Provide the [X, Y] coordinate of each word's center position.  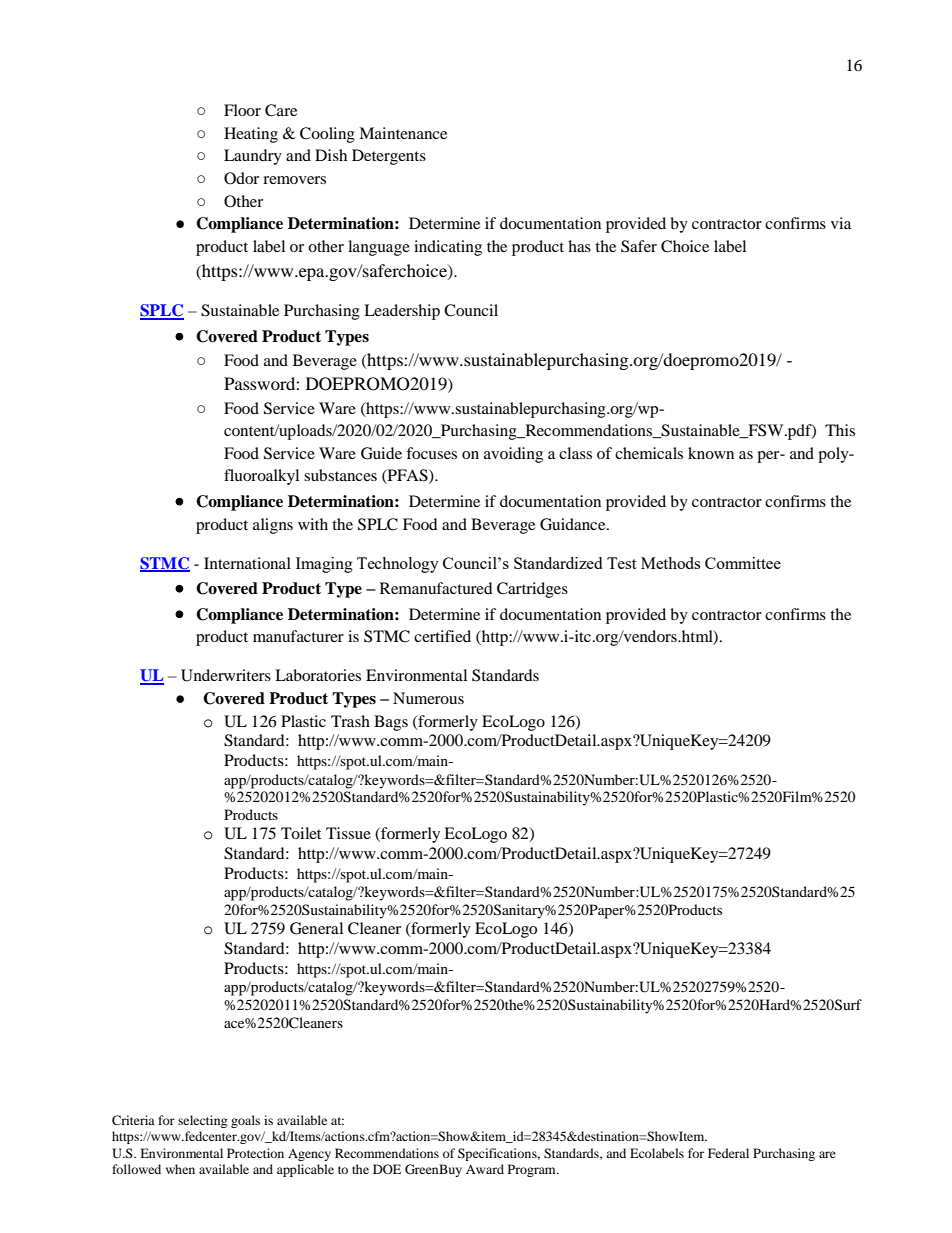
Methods [670, 563]
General [316, 928]
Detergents [389, 157]
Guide [381, 453]
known [711, 453]
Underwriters [226, 675]
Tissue [348, 833]
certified [442, 636]
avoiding [513, 455]
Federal [728, 1153]
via [841, 223]
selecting [202, 1121]
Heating [251, 135]
